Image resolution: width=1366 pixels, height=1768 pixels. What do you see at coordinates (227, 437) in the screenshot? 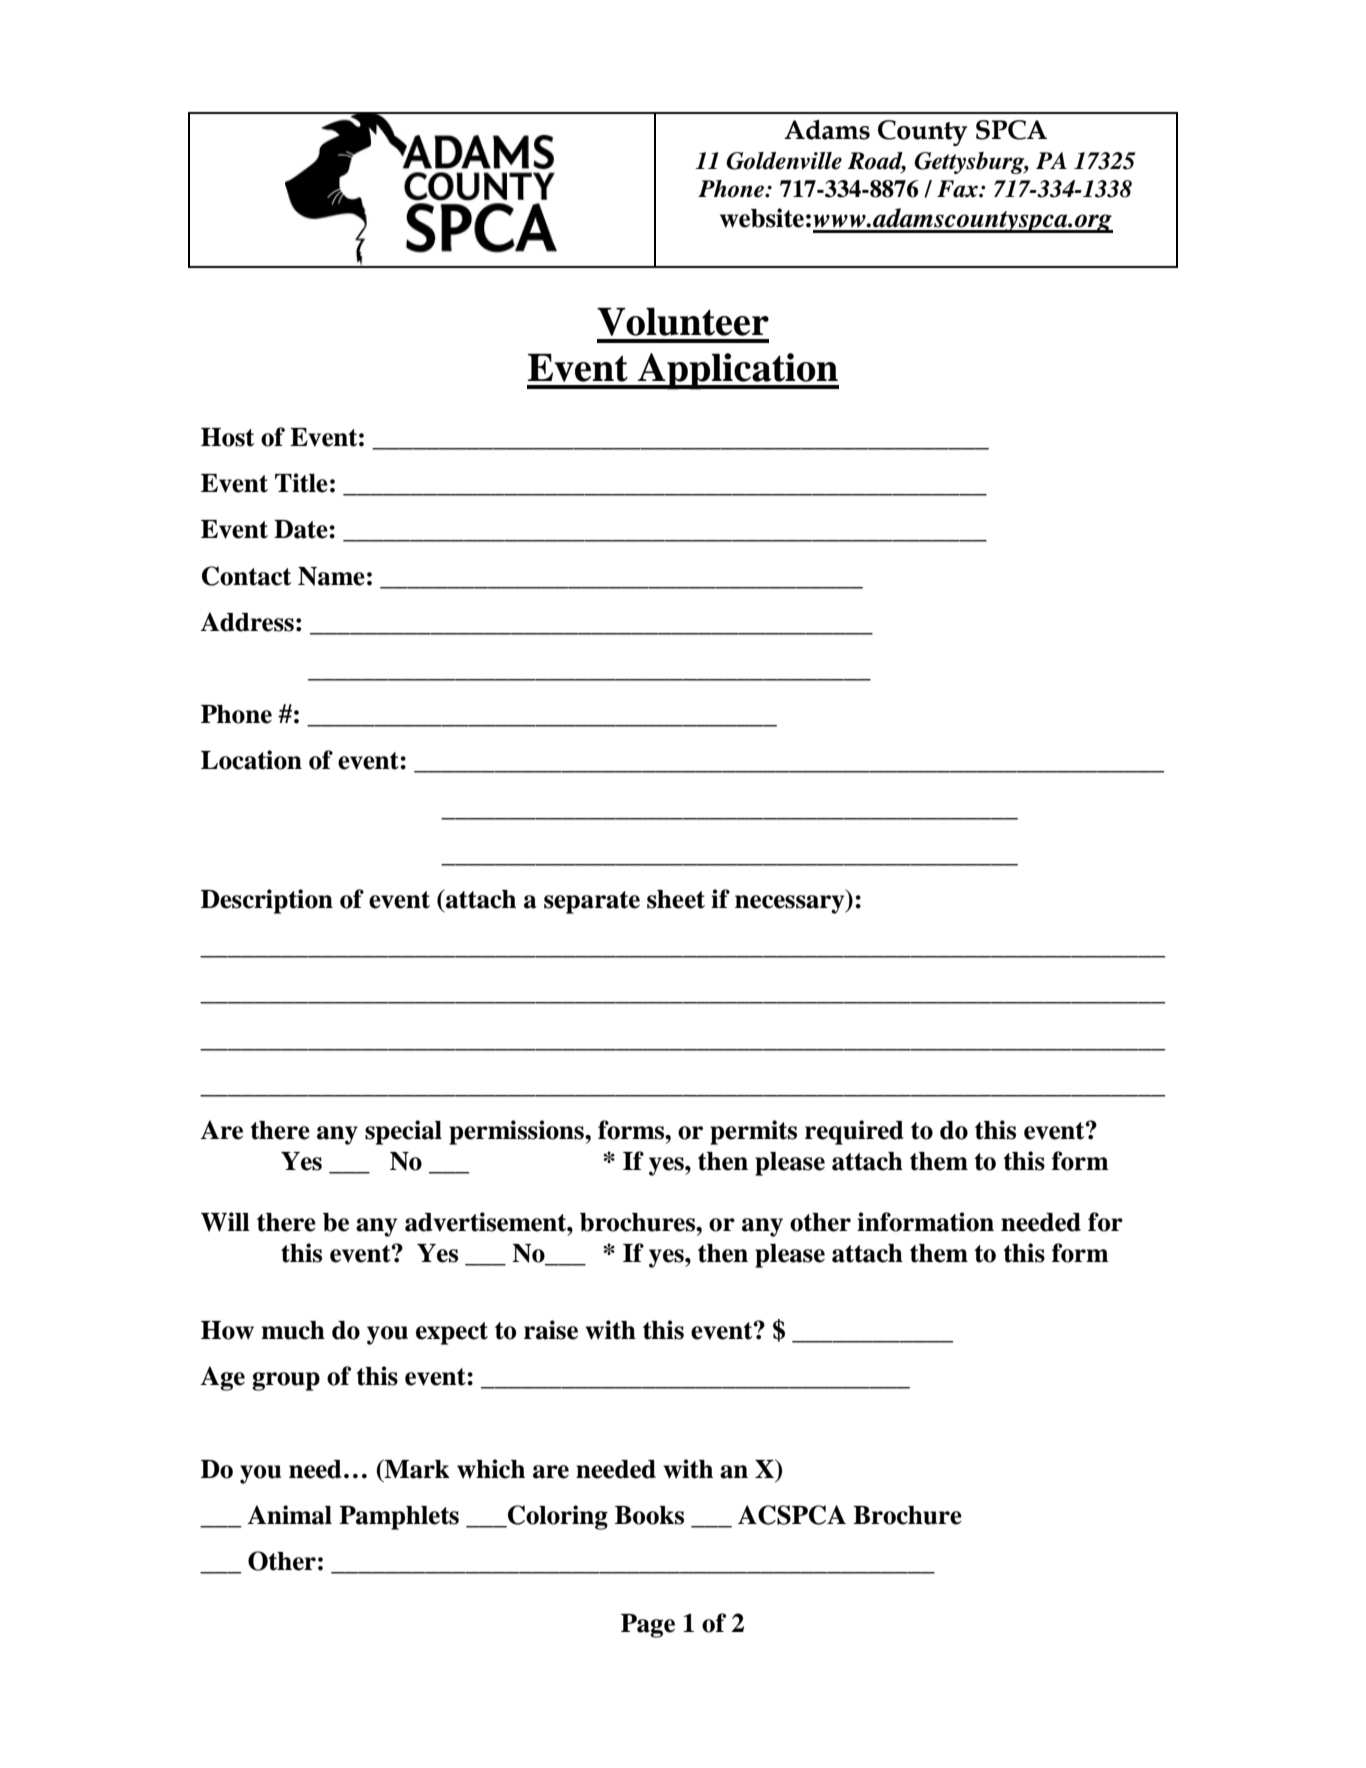
I see `Host` at bounding box center [227, 437].
